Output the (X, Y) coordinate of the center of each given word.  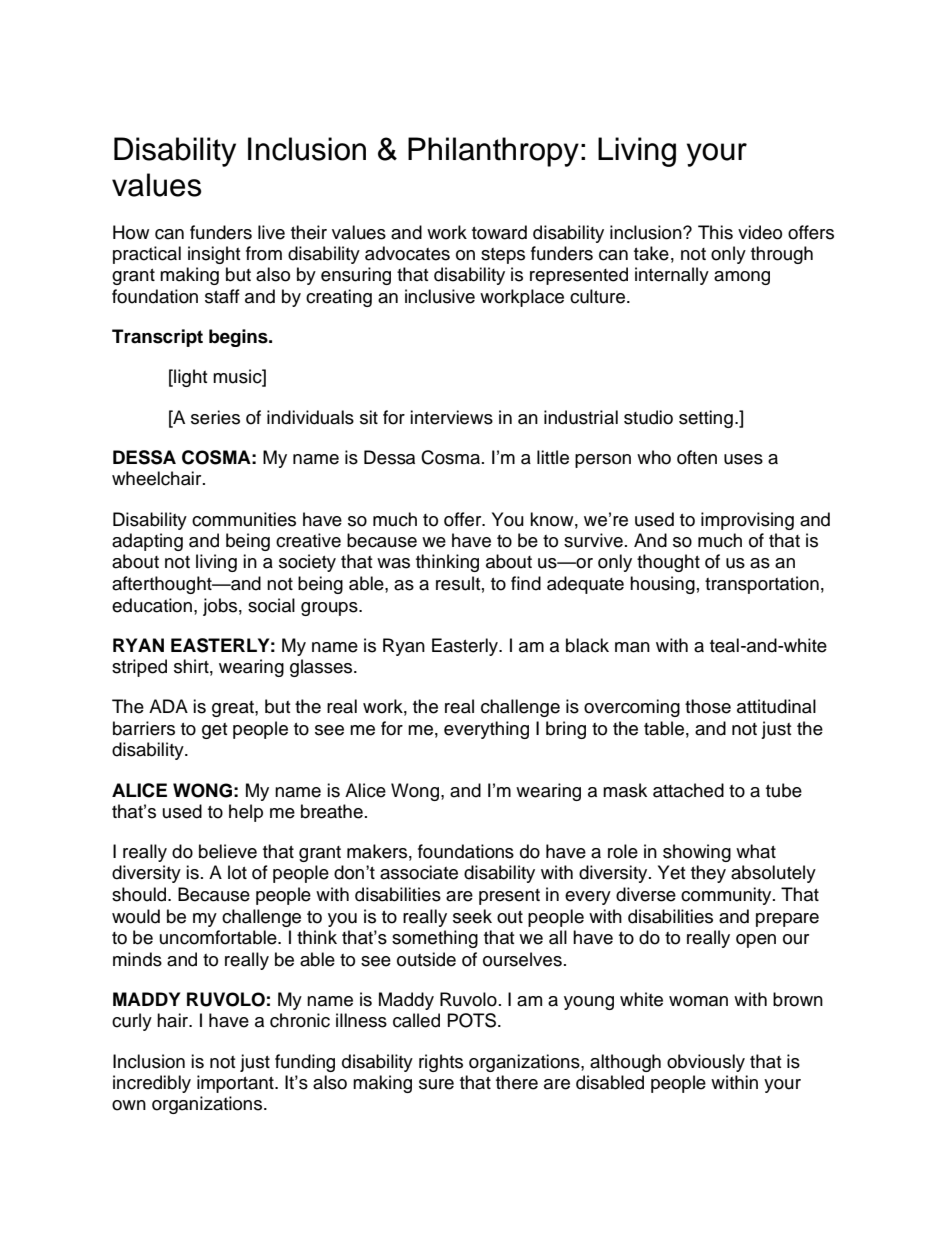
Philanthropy (493, 152)
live (271, 232)
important (236, 1084)
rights (441, 1063)
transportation (762, 585)
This (715, 232)
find (526, 583)
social (271, 605)
